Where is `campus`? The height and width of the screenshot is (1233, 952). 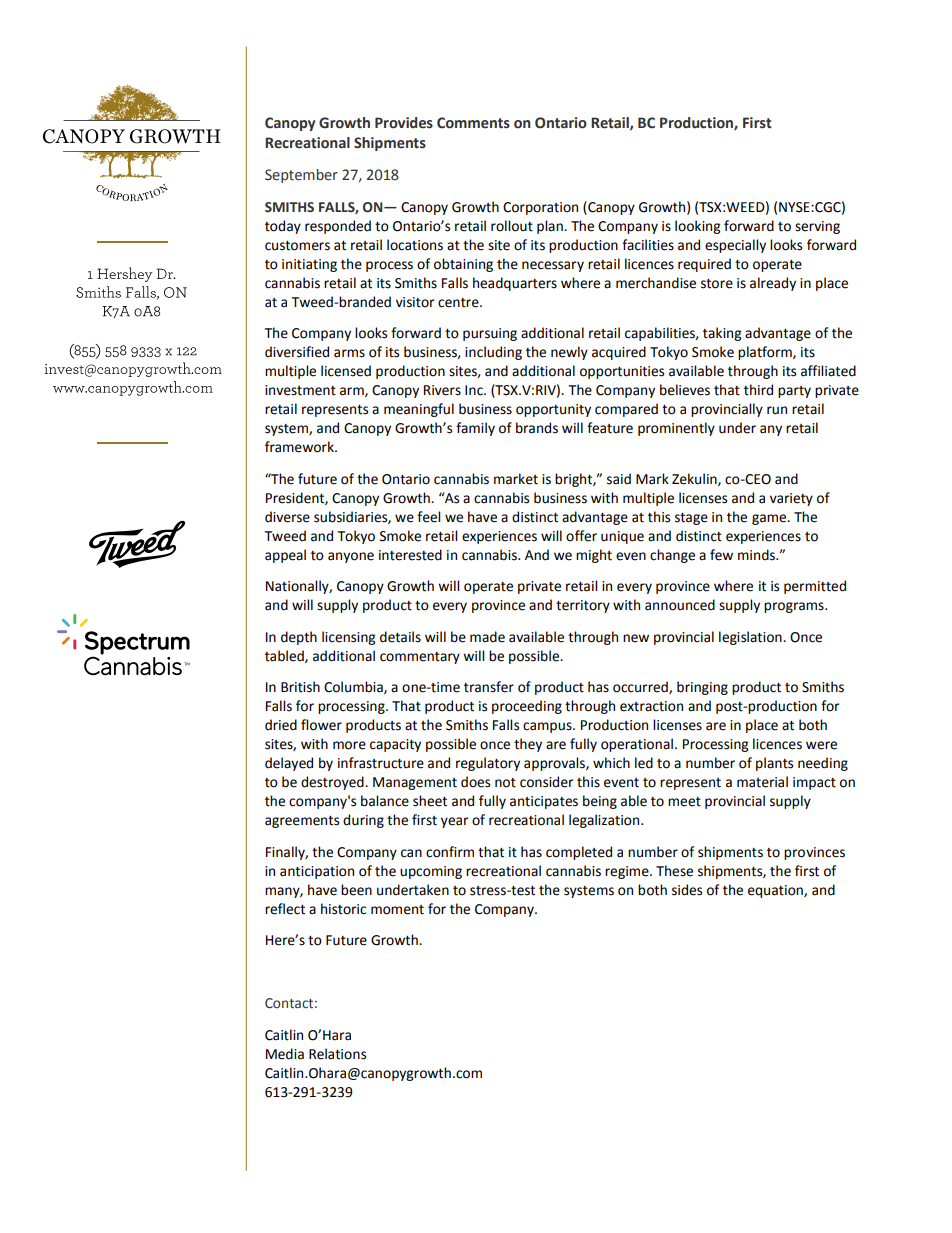
campus is located at coordinates (548, 727).
